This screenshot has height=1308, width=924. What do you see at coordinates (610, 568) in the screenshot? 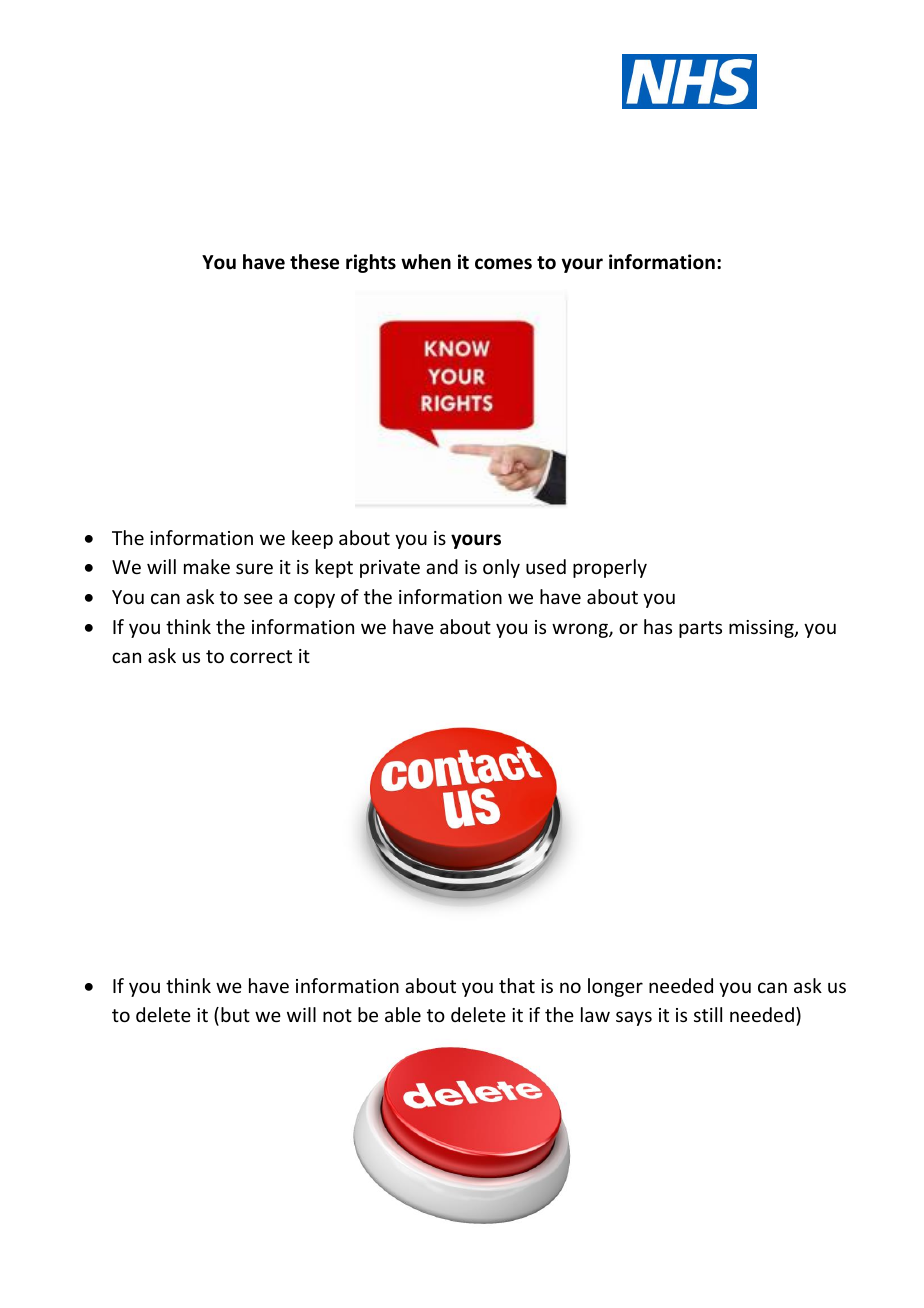
I see `properly` at bounding box center [610, 568].
